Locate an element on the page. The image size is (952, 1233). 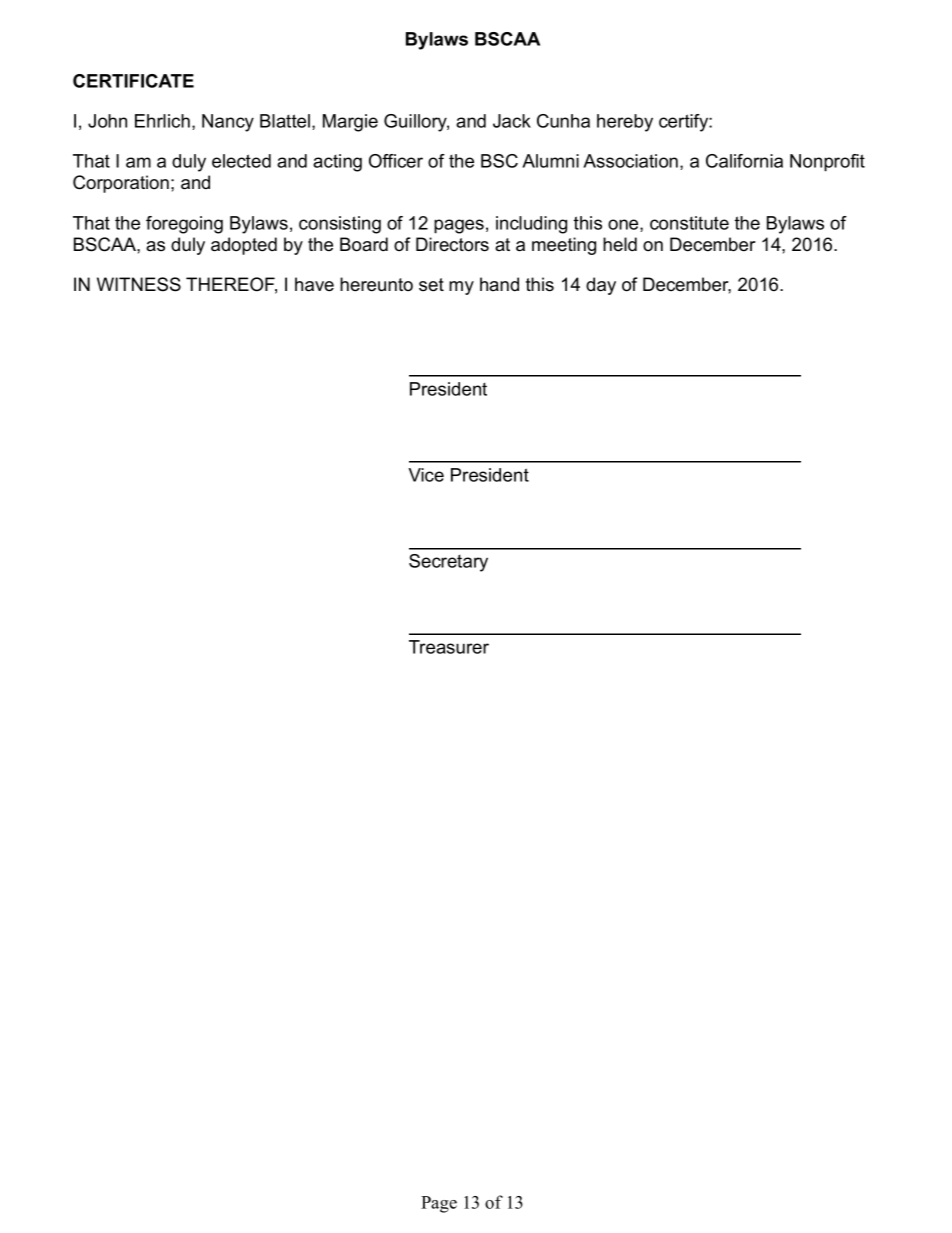
Treasurer is located at coordinates (449, 647).
